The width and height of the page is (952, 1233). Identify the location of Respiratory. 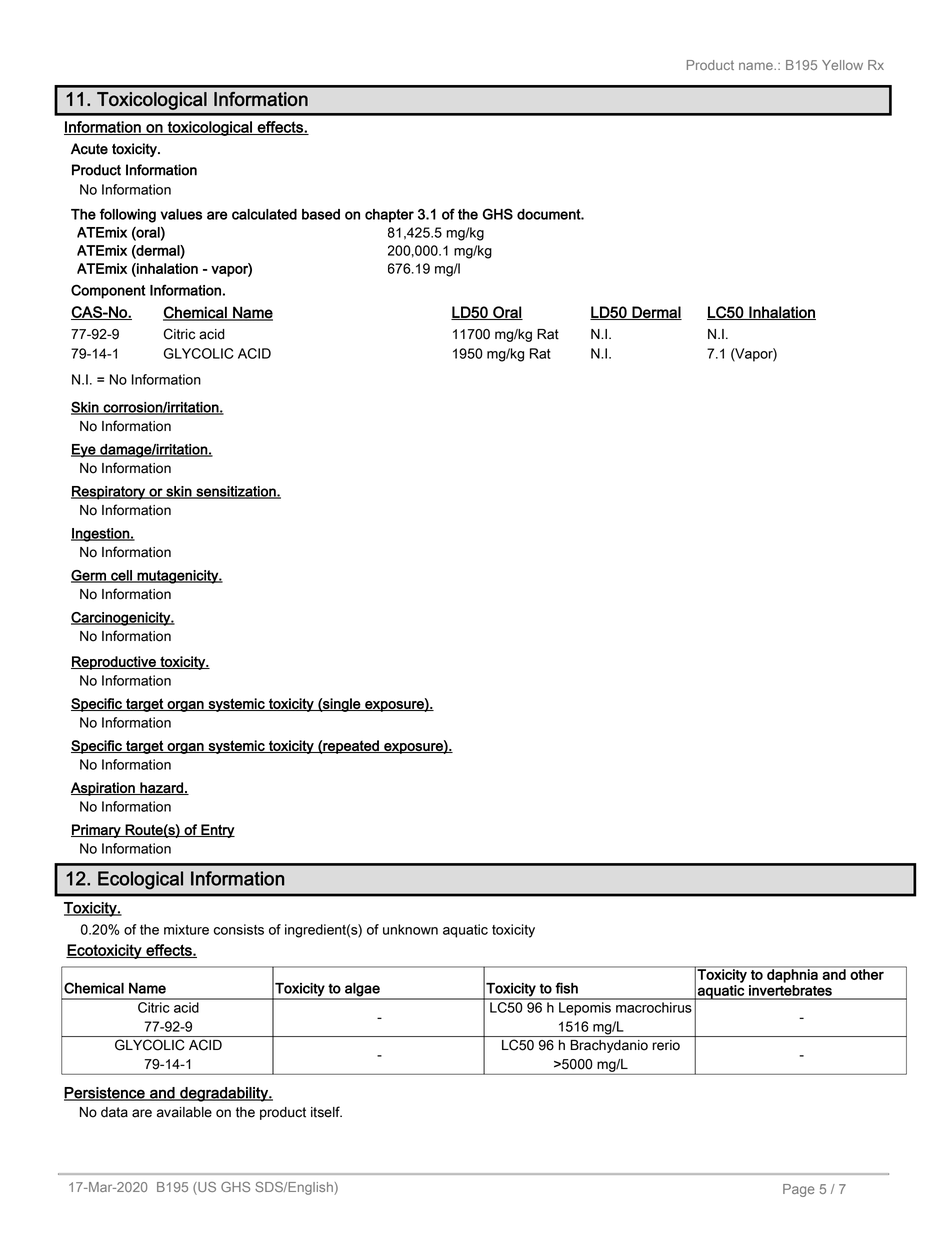
(109, 493).
